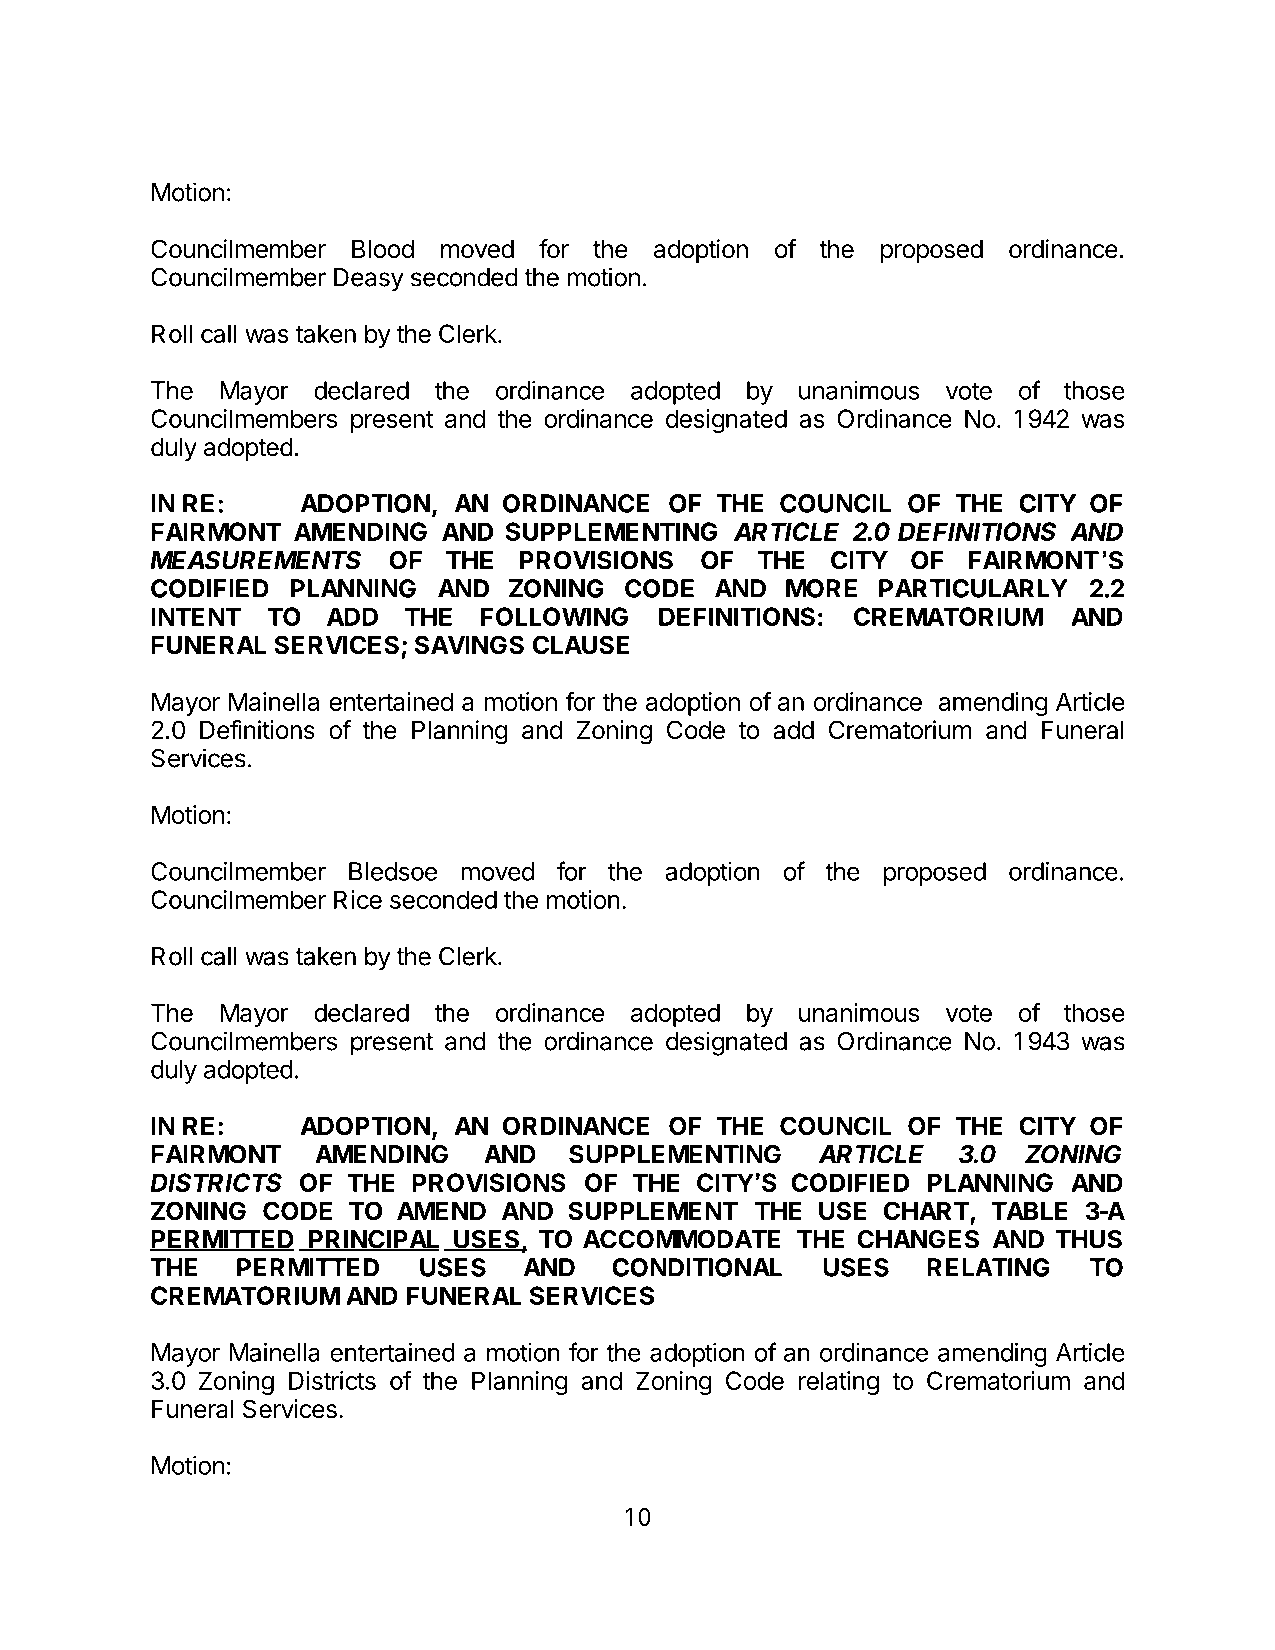 This image has height=1650, width=1275. What do you see at coordinates (393, 871) in the image?
I see `Bledsoe` at bounding box center [393, 871].
